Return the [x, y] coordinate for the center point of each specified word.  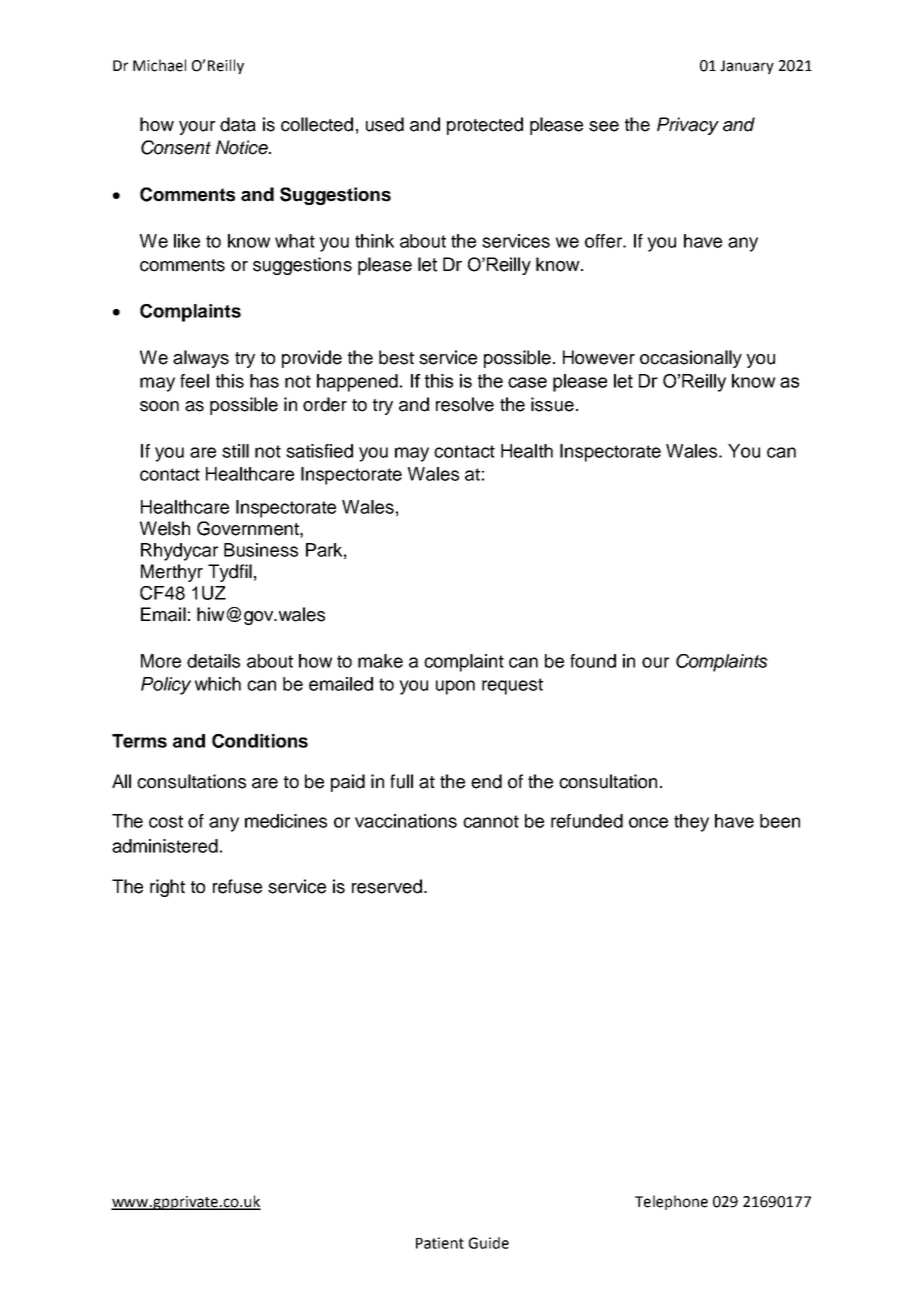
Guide [489, 1243]
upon [455, 687]
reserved [387, 886]
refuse [237, 886]
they [691, 823]
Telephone [671, 1202]
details [213, 661]
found [593, 661]
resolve [465, 404]
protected [485, 126]
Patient [440, 1243]
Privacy [688, 126]
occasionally [691, 359]
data [238, 124]
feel [194, 381]
